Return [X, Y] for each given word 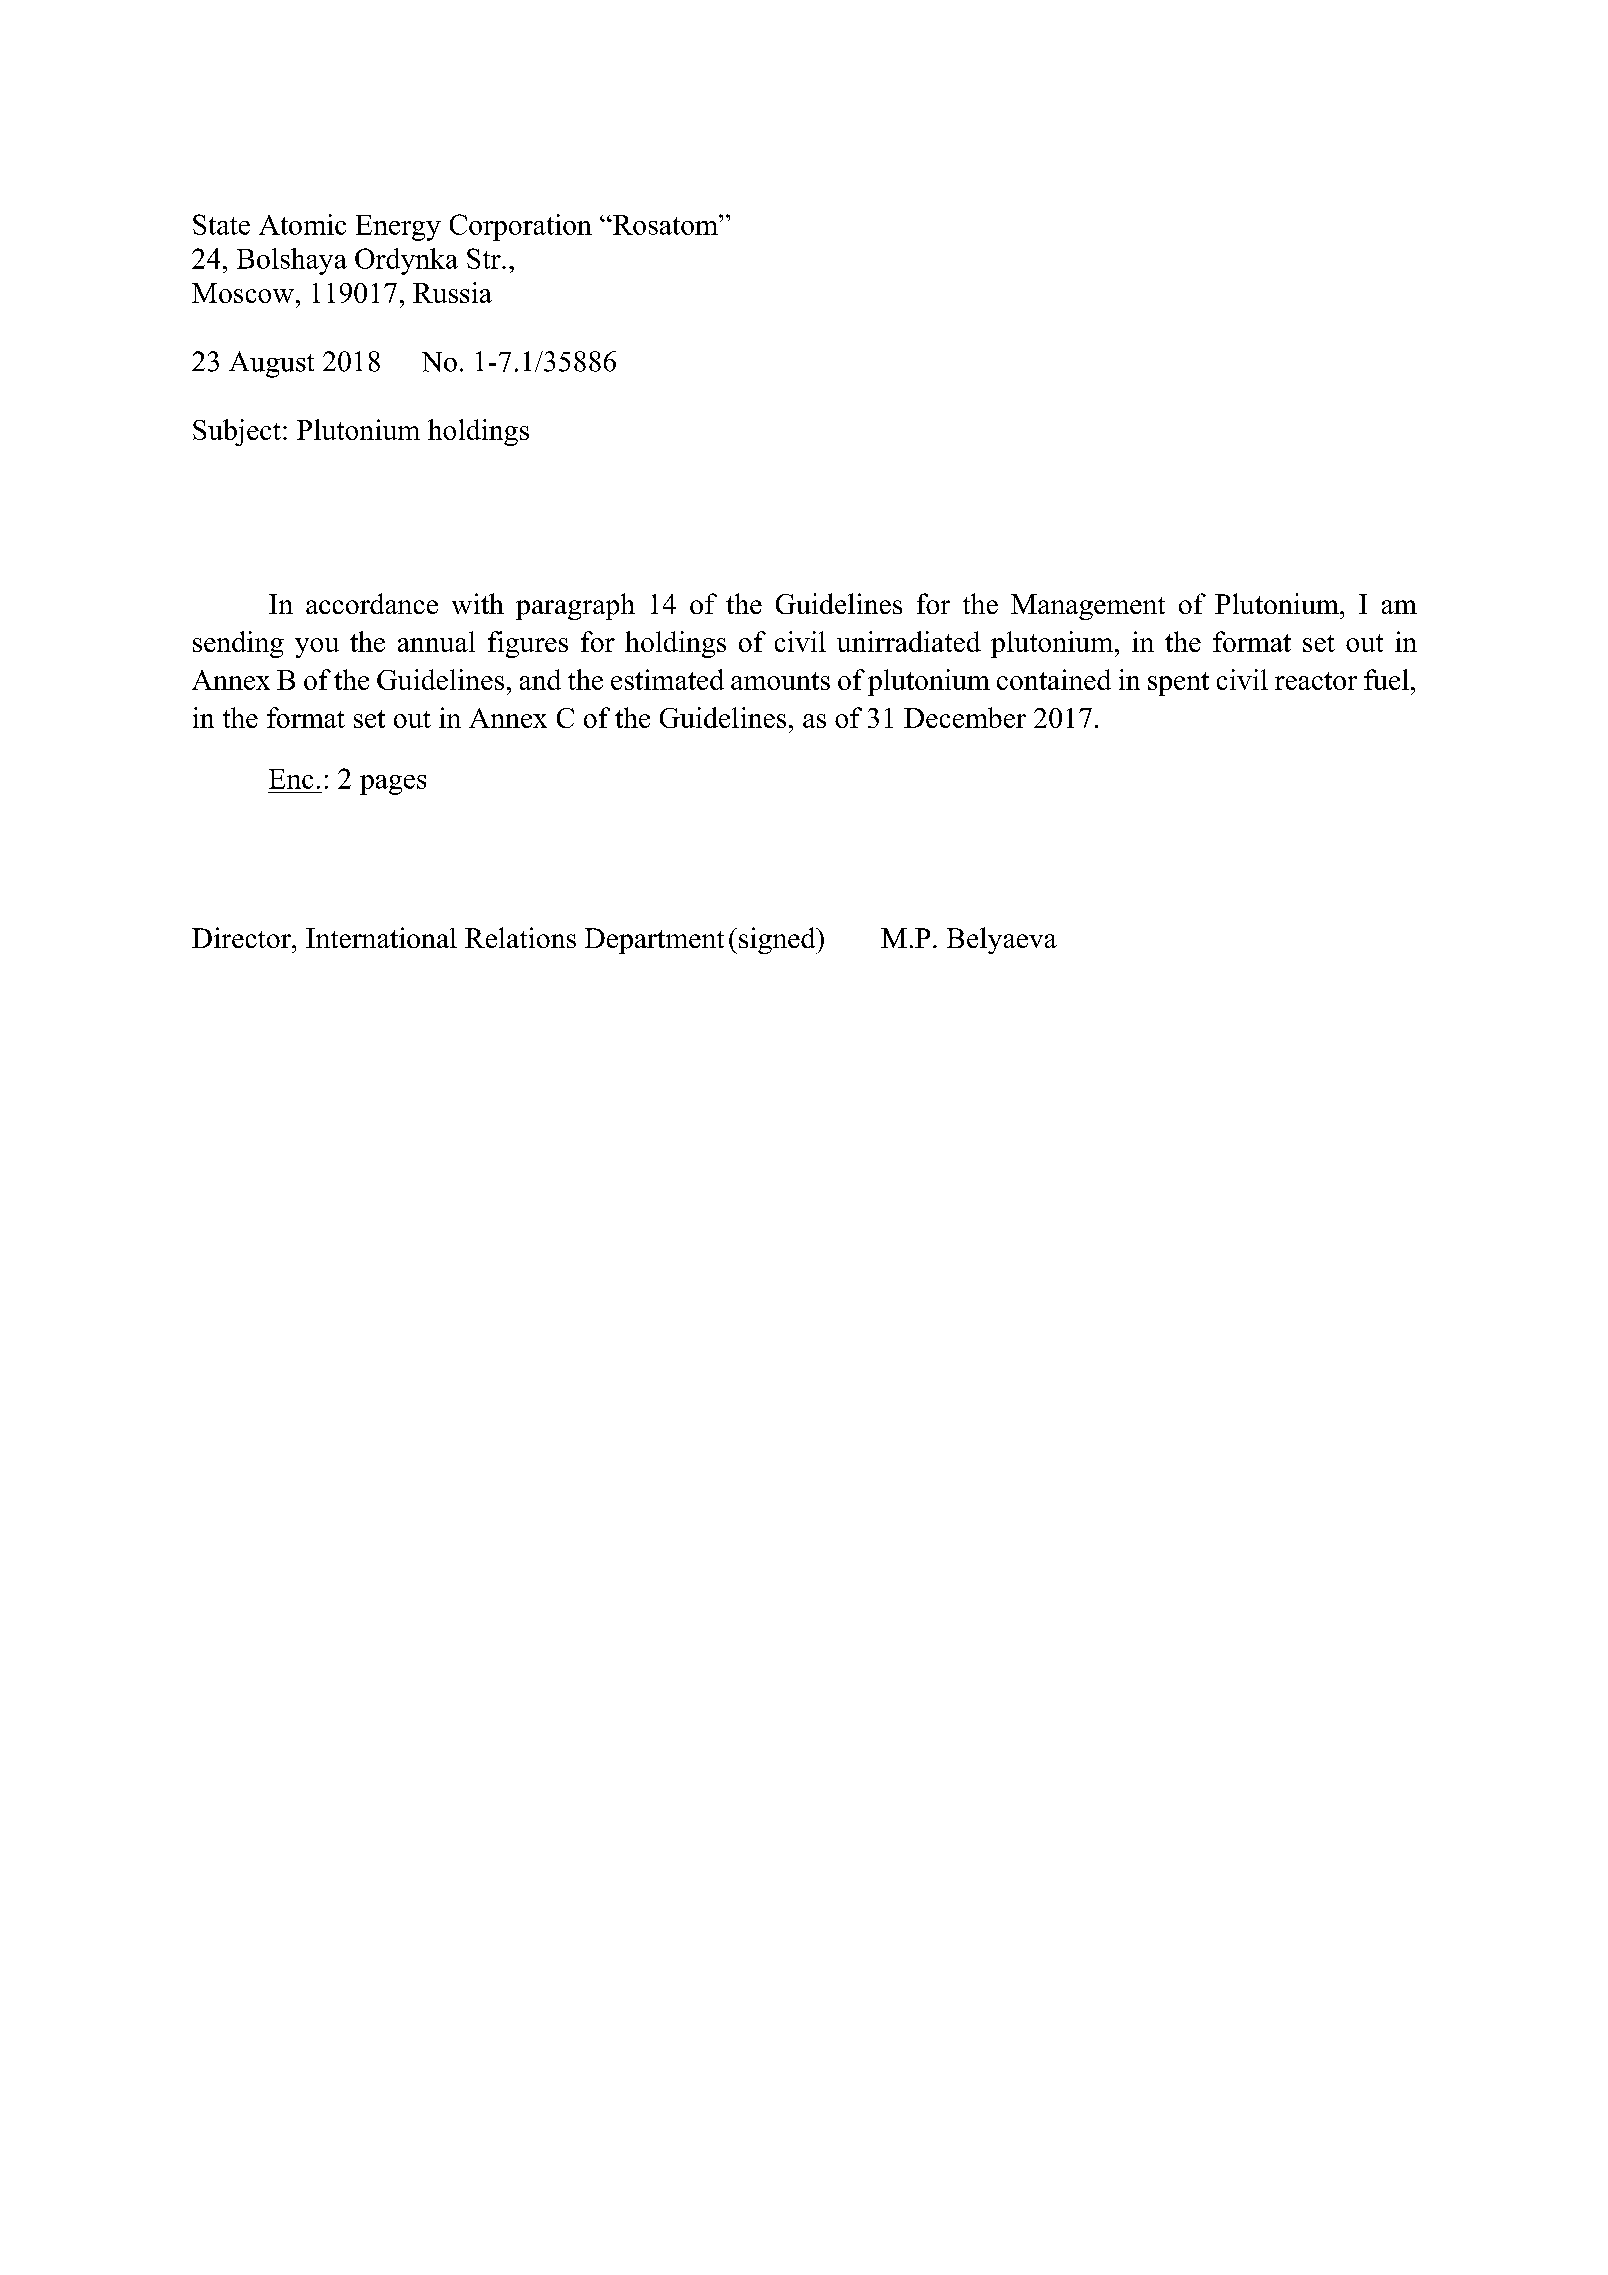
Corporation [521, 227]
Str [485, 258]
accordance [372, 603]
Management [1088, 607]
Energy [398, 228]
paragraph [575, 606]
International [381, 937]
